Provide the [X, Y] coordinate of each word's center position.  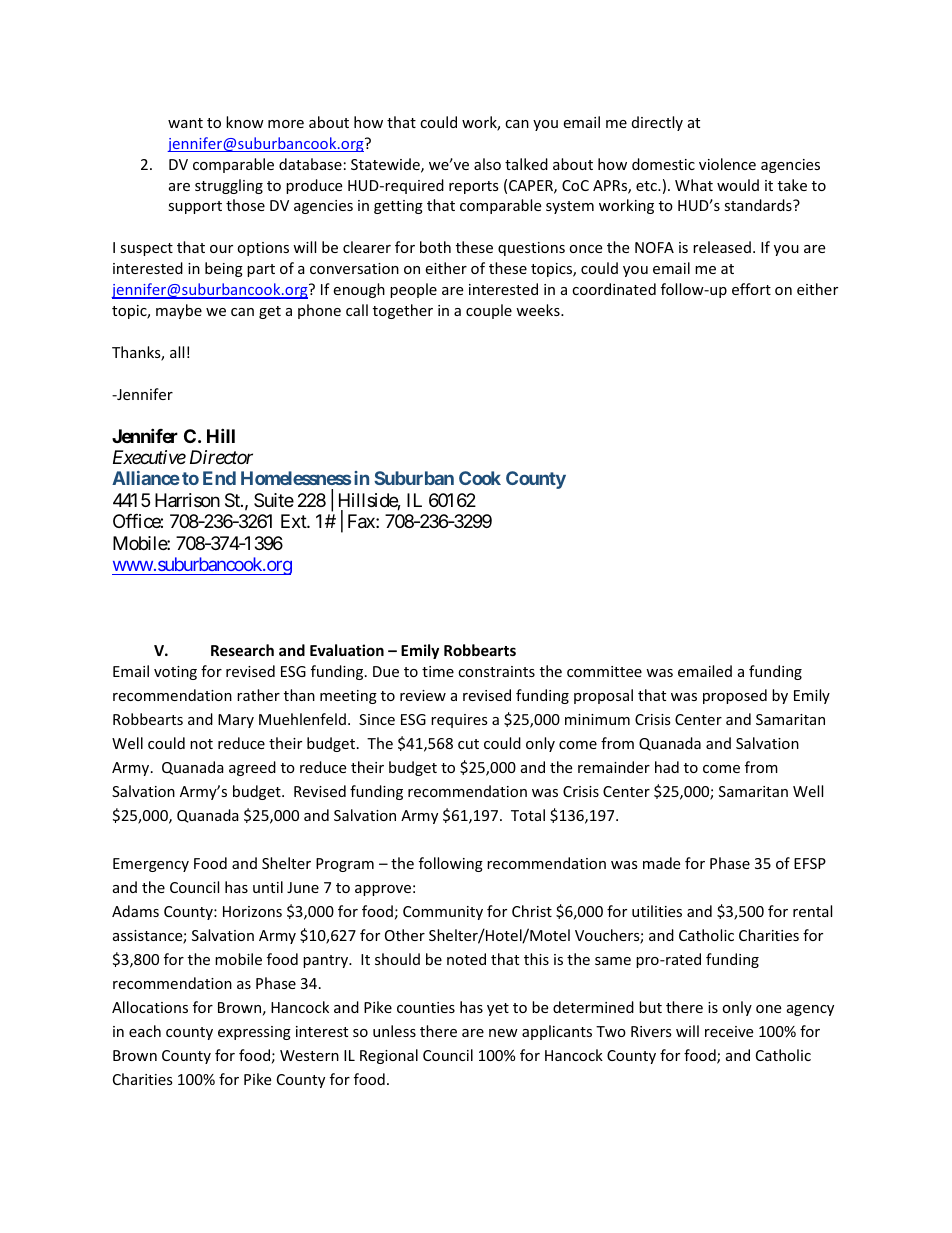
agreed [252, 768]
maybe [179, 311]
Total [528, 815]
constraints [496, 671]
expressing [254, 1033]
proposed [735, 696]
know [245, 122]
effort [751, 289]
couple [489, 311]
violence [727, 164]
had [667, 767]
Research [242, 650]
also [487, 164]
